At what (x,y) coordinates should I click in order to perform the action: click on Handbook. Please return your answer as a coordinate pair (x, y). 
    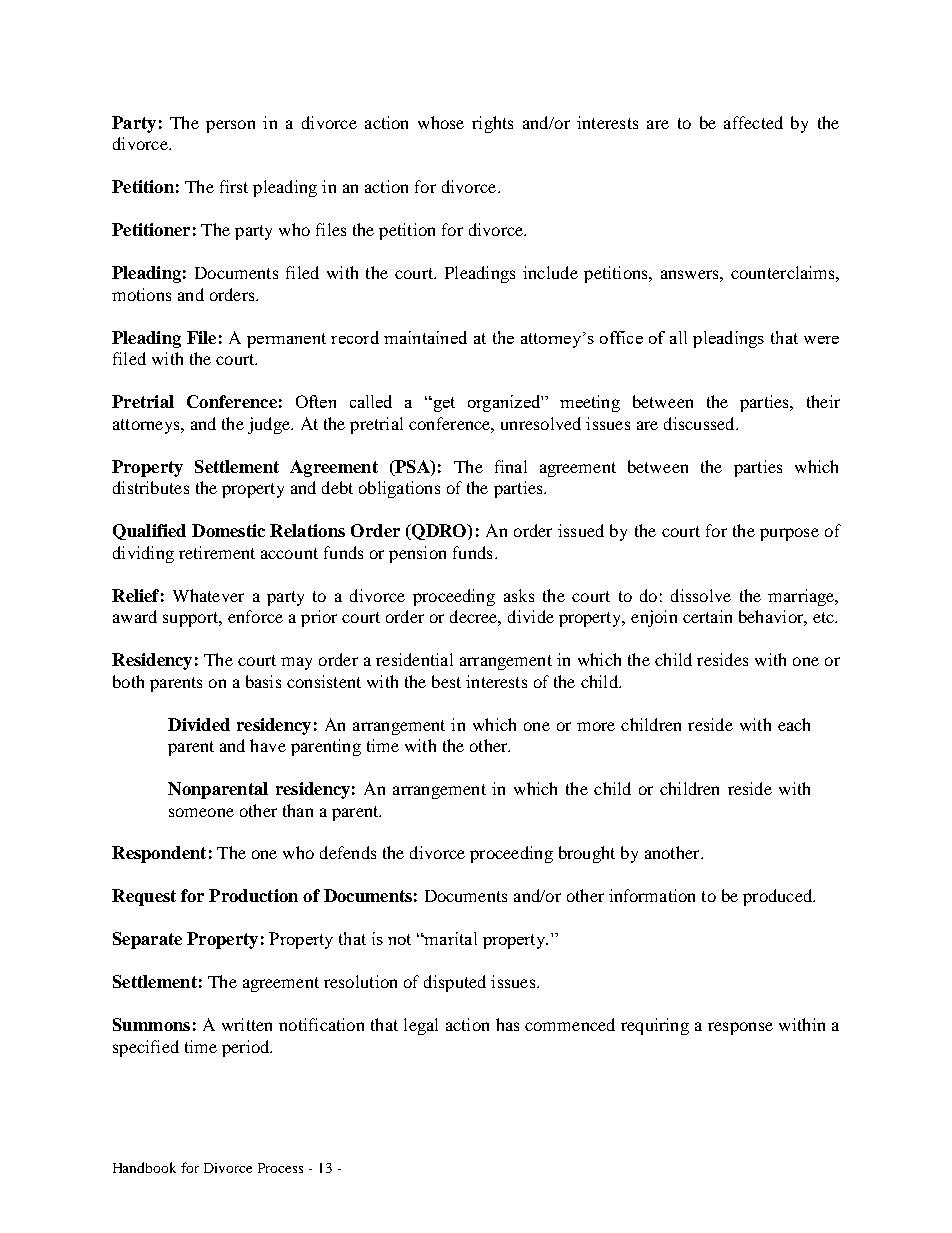
    Looking at the image, I should click on (144, 1167).
